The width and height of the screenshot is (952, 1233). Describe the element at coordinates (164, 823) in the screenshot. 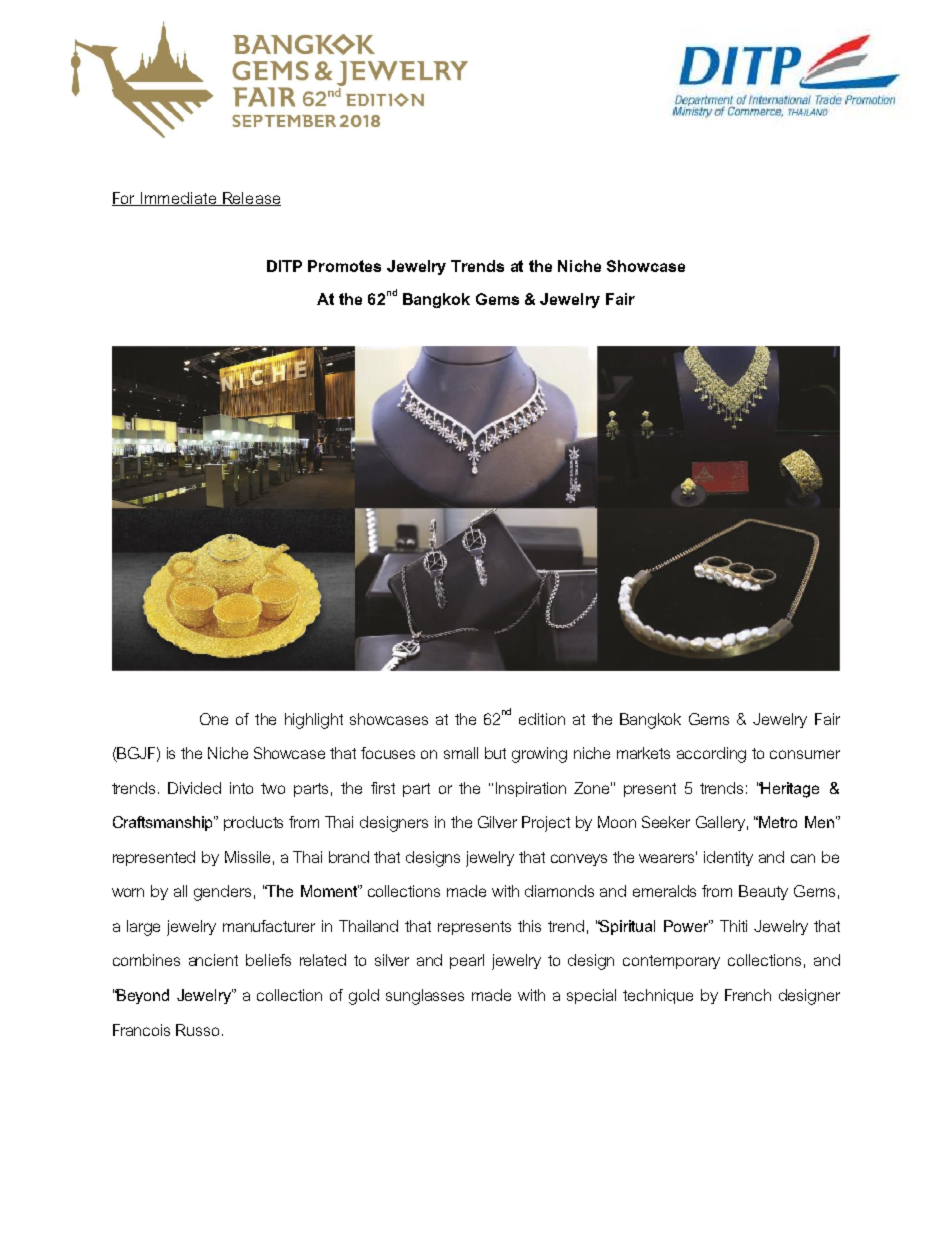

I see `Craftsmanship` at that location.
